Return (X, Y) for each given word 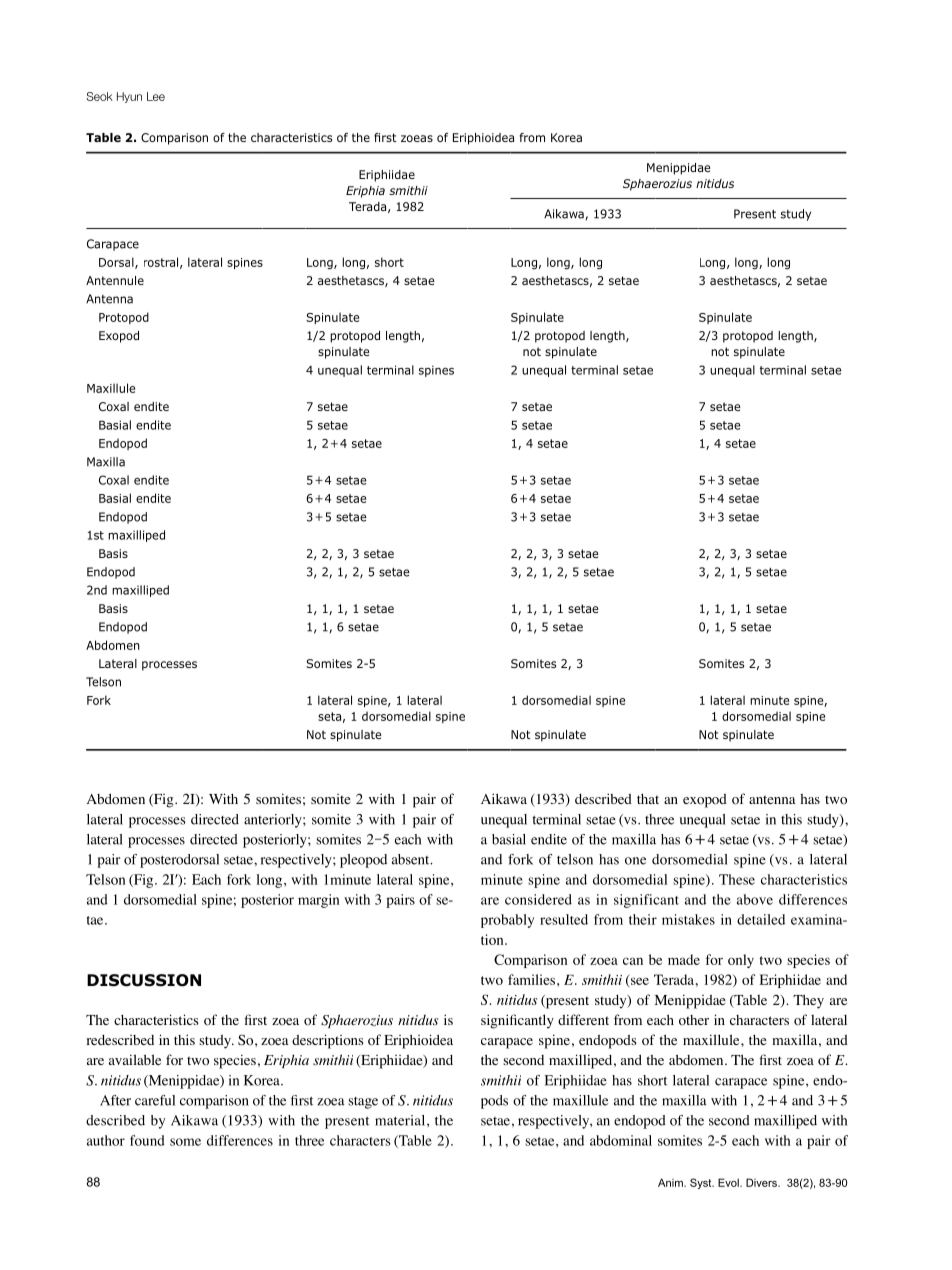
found (147, 1140)
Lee (156, 96)
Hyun (129, 97)
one (635, 861)
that (648, 799)
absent (412, 859)
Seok (99, 96)
